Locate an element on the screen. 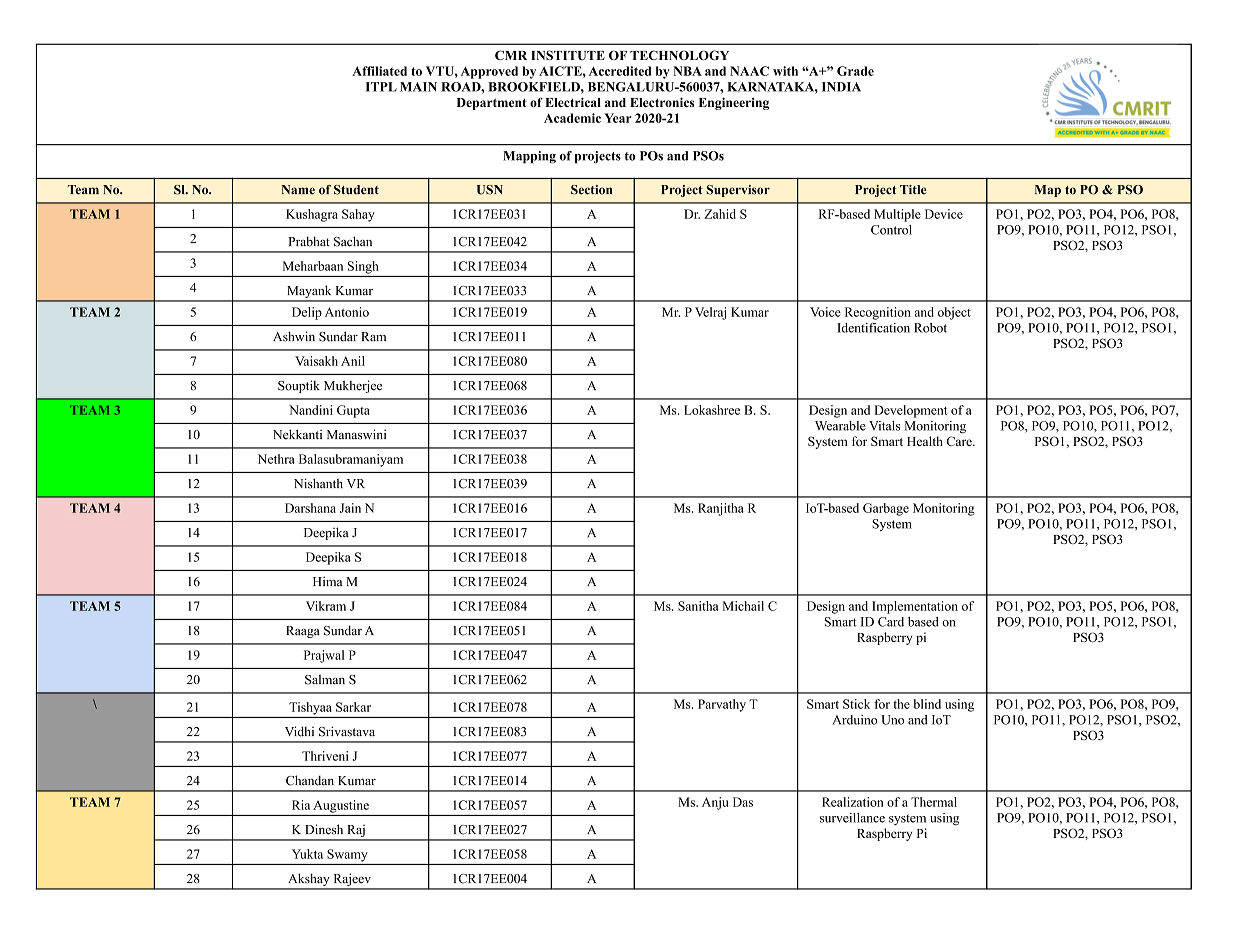 This screenshot has width=1233, height=952. Vikram is located at coordinates (326, 606).
